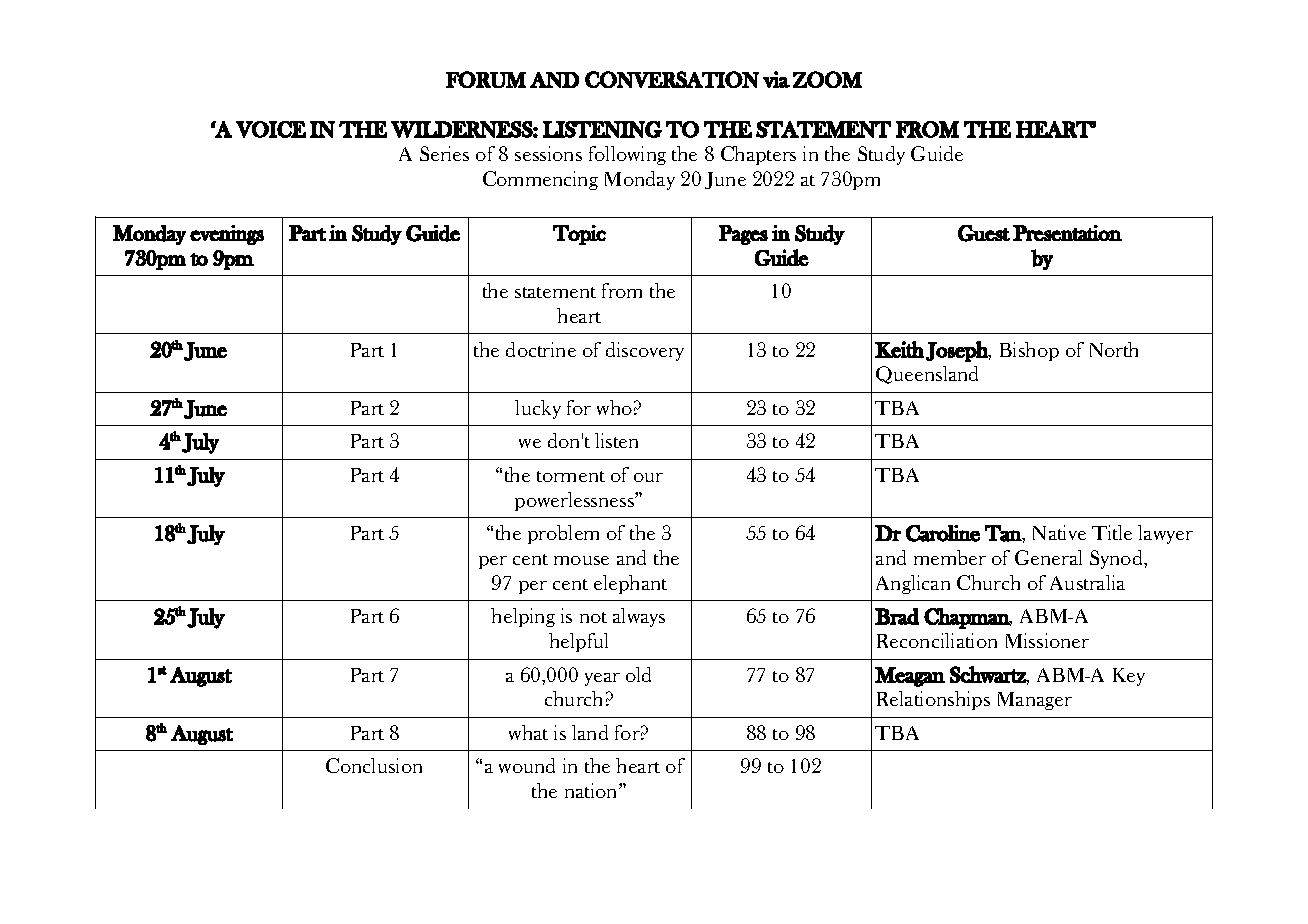  What do you see at coordinates (227, 235) in the screenshot?
I see `evenings` at bounding box center [227, 235].
